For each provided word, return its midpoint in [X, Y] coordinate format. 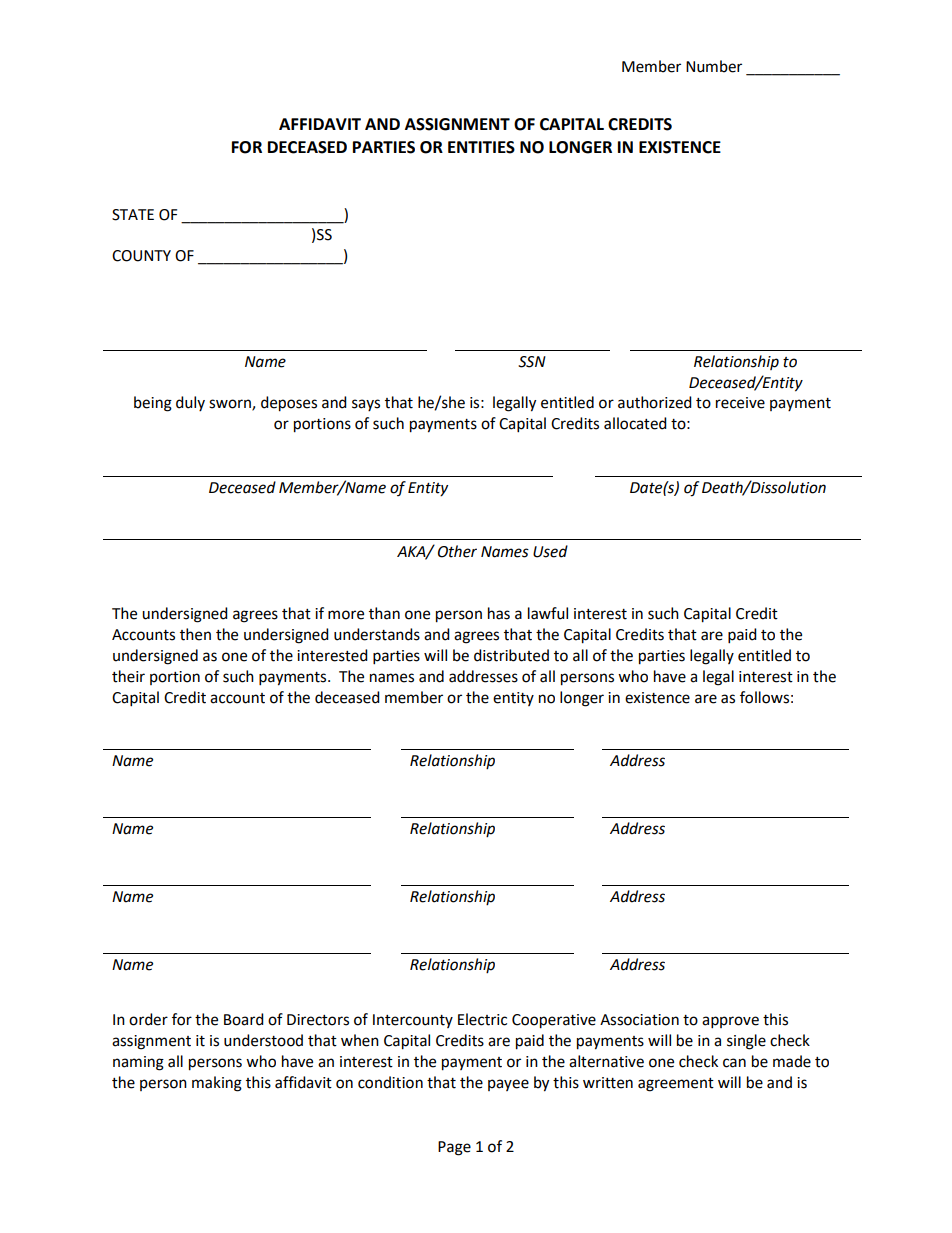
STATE [133, 215]
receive [740, 403]
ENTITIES [481, 147]
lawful [548, 613]
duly [190, 403]
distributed [511, 655]
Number [714, 66]
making [217, 1084]
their [128, 676]
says [366, 405]
